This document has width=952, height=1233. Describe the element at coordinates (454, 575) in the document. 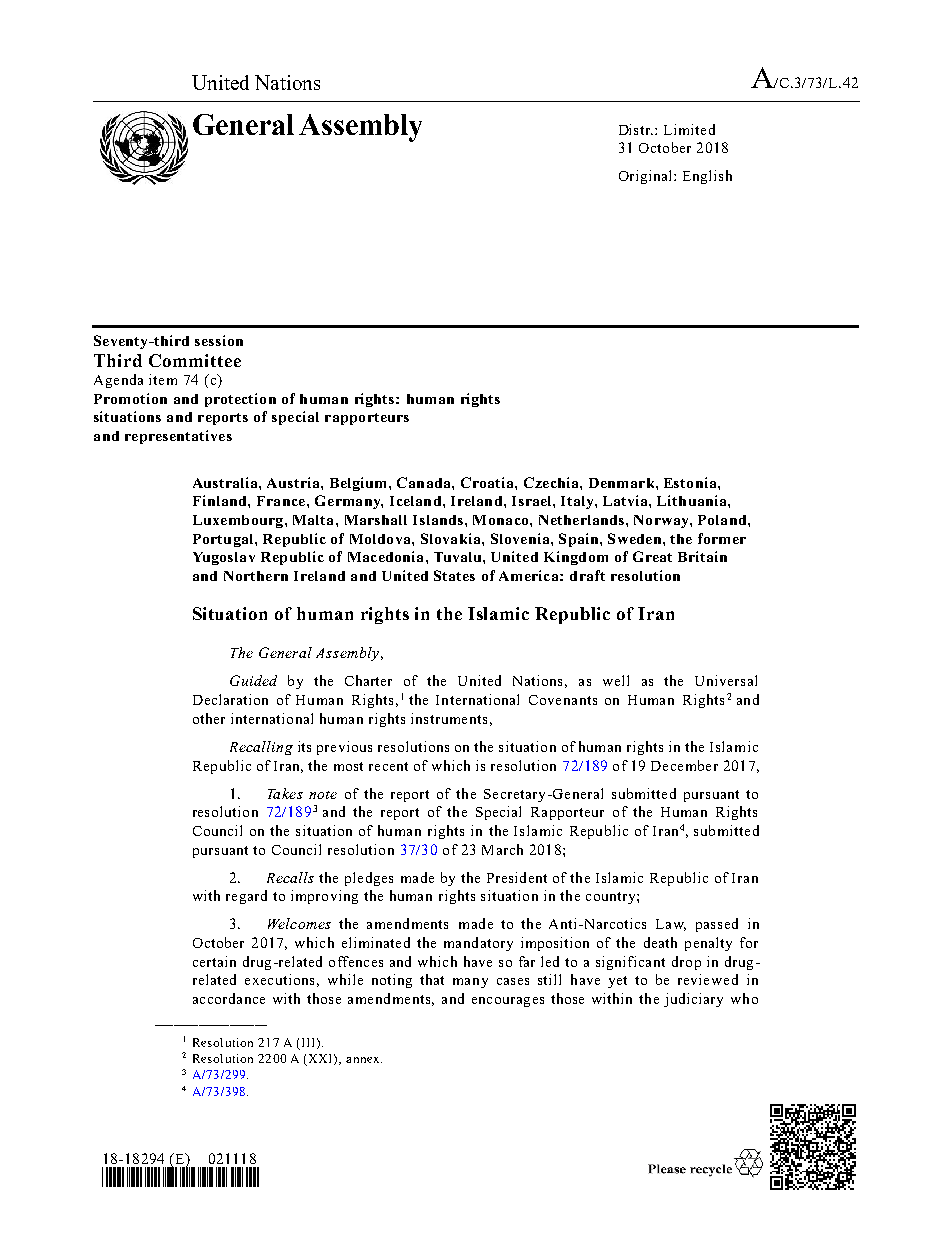

I see `States` at that location.
